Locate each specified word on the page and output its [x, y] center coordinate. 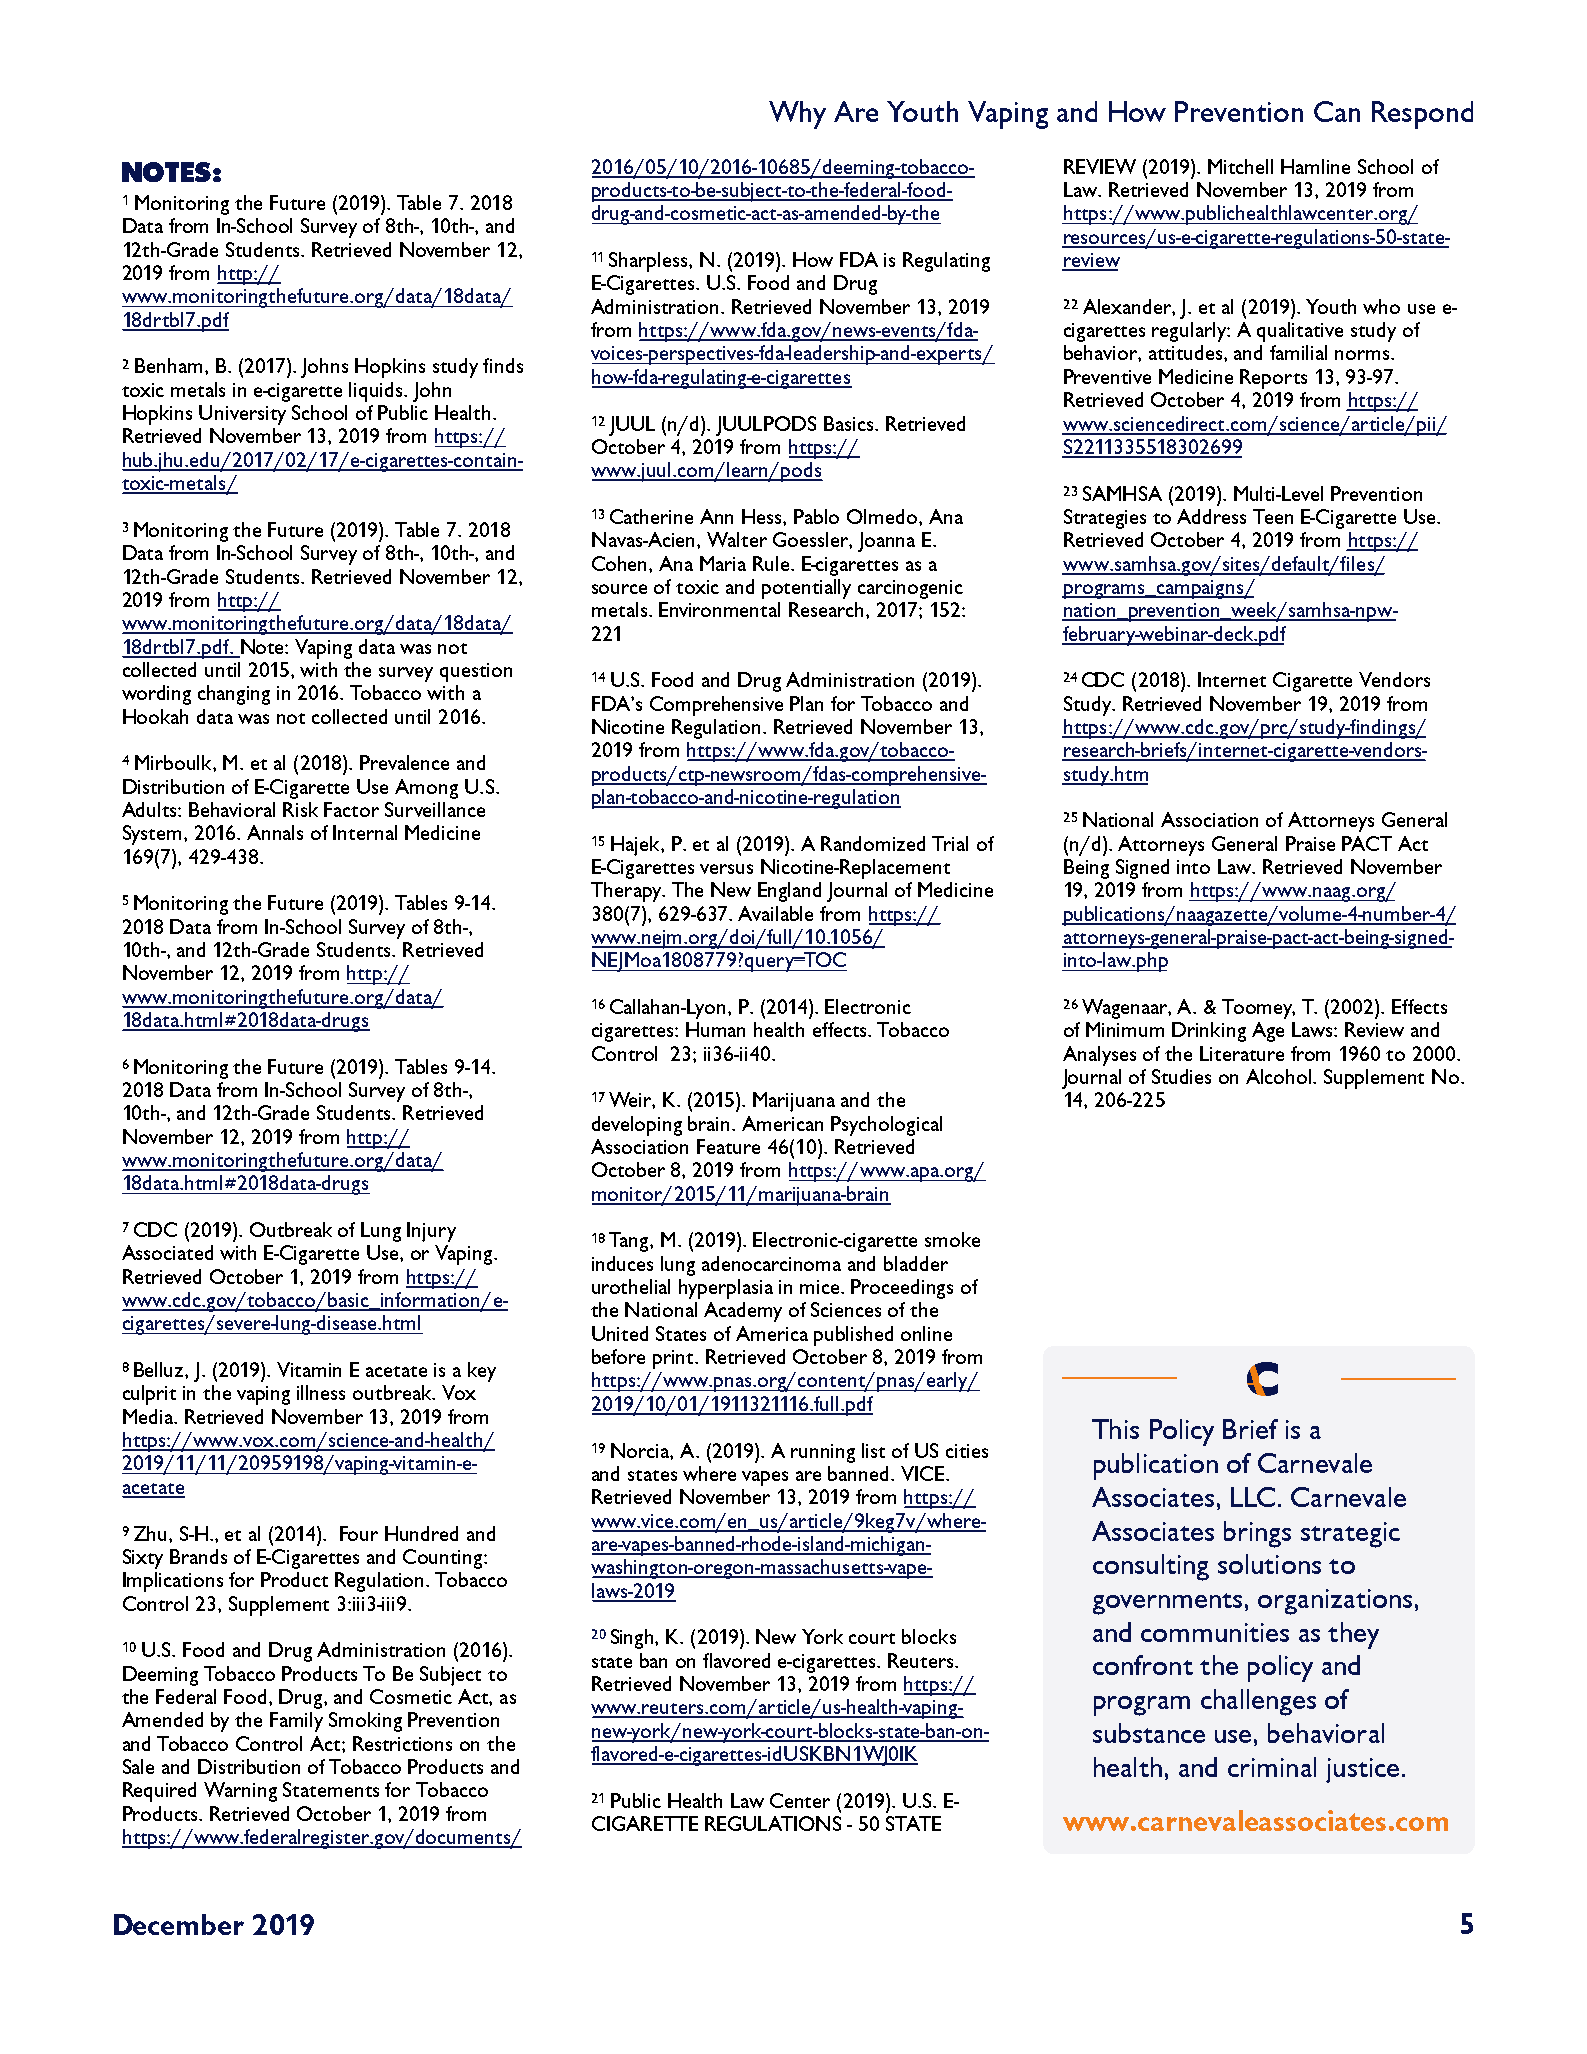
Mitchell [1240, 166]
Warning [240, 1792]
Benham [170, 365]
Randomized [873, 843]
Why [797, 115]
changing [234, 695]
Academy [743, 1312]
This [1115, 1429]
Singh [633, 1639]
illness [321, 1392]
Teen [1273, 516]
